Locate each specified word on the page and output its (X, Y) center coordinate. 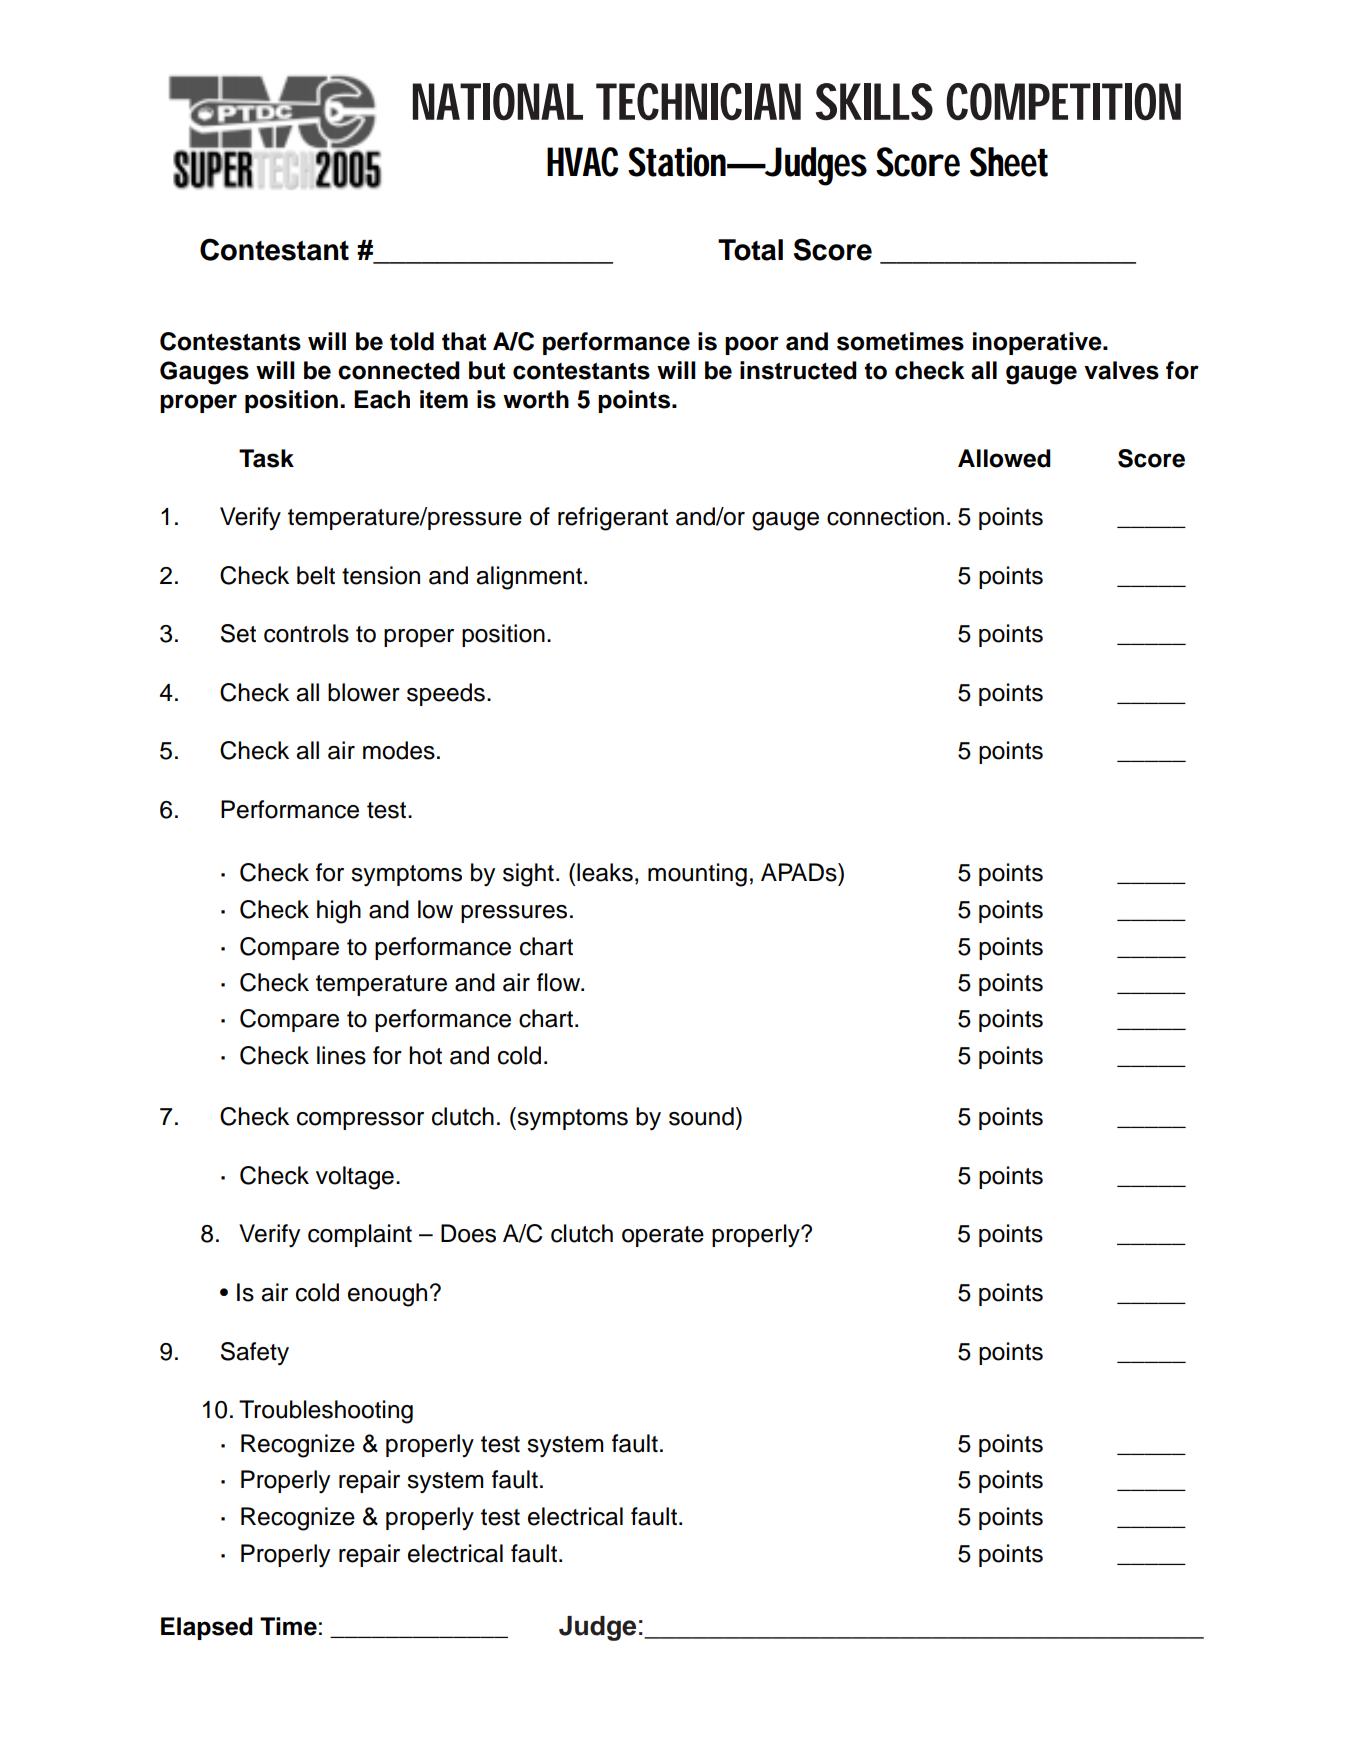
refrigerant (613, 519)
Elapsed (207, 1628)
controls (306, 633)
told (412, 341)
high (339, 912)
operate (663, 1236)
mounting (697, 875)
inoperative (1038, 343)
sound (701, 1116)
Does (468, 1233)
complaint (360, 1235)
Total (750, 250)
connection (885, 516)
